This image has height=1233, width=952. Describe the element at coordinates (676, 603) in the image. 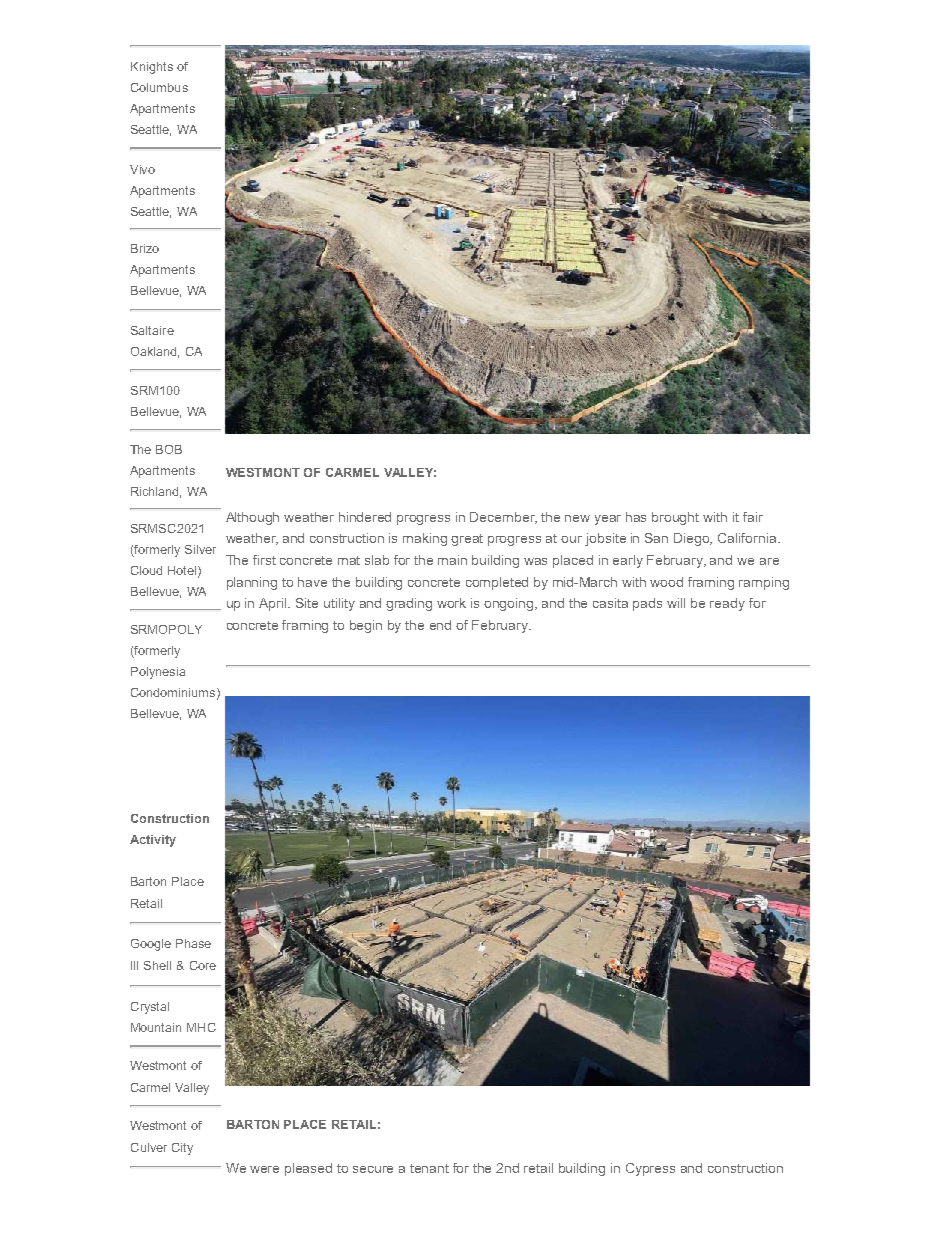

I see `will` at that location.
